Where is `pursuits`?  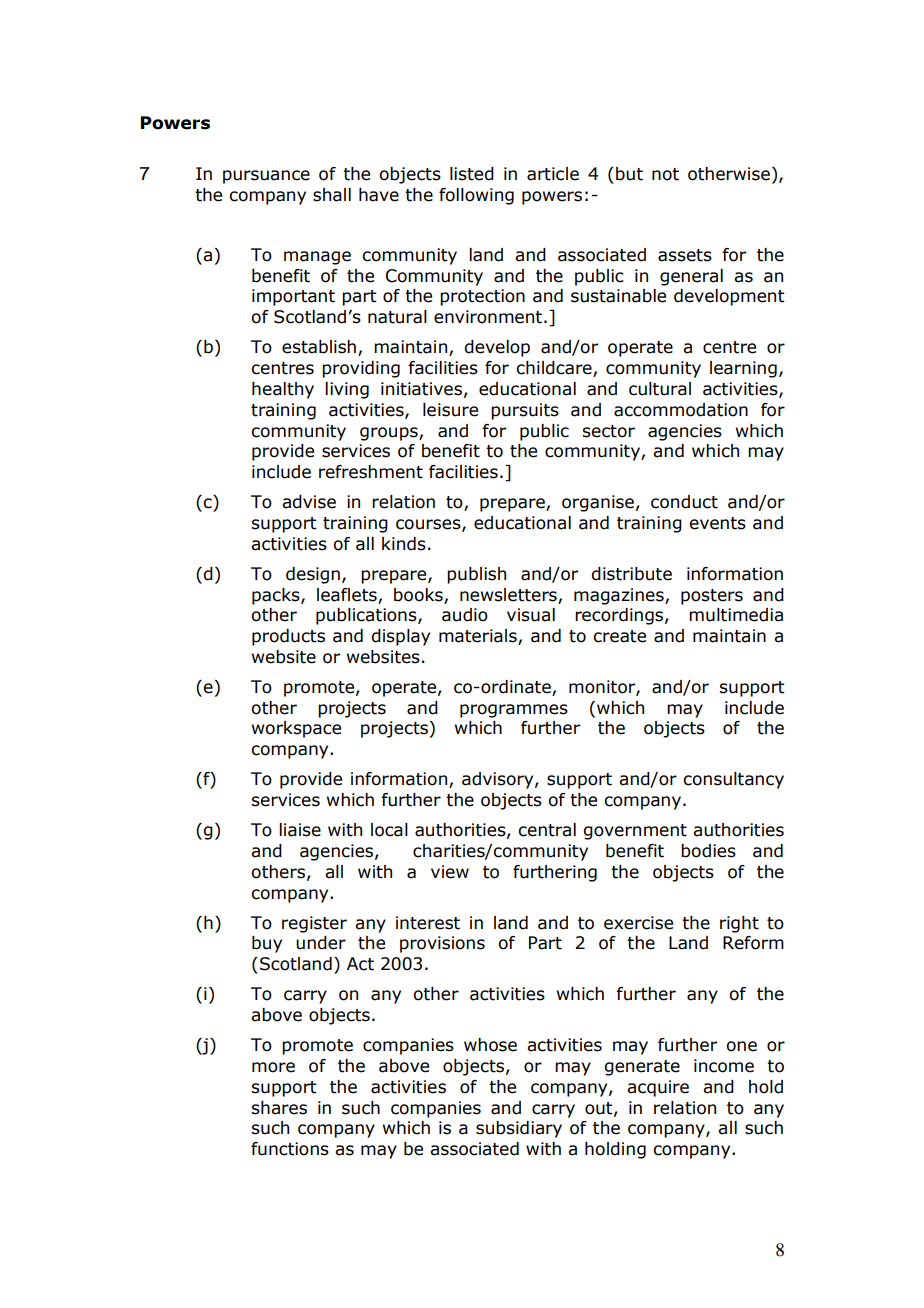 pursuits is located at coordinates (525, 411).
